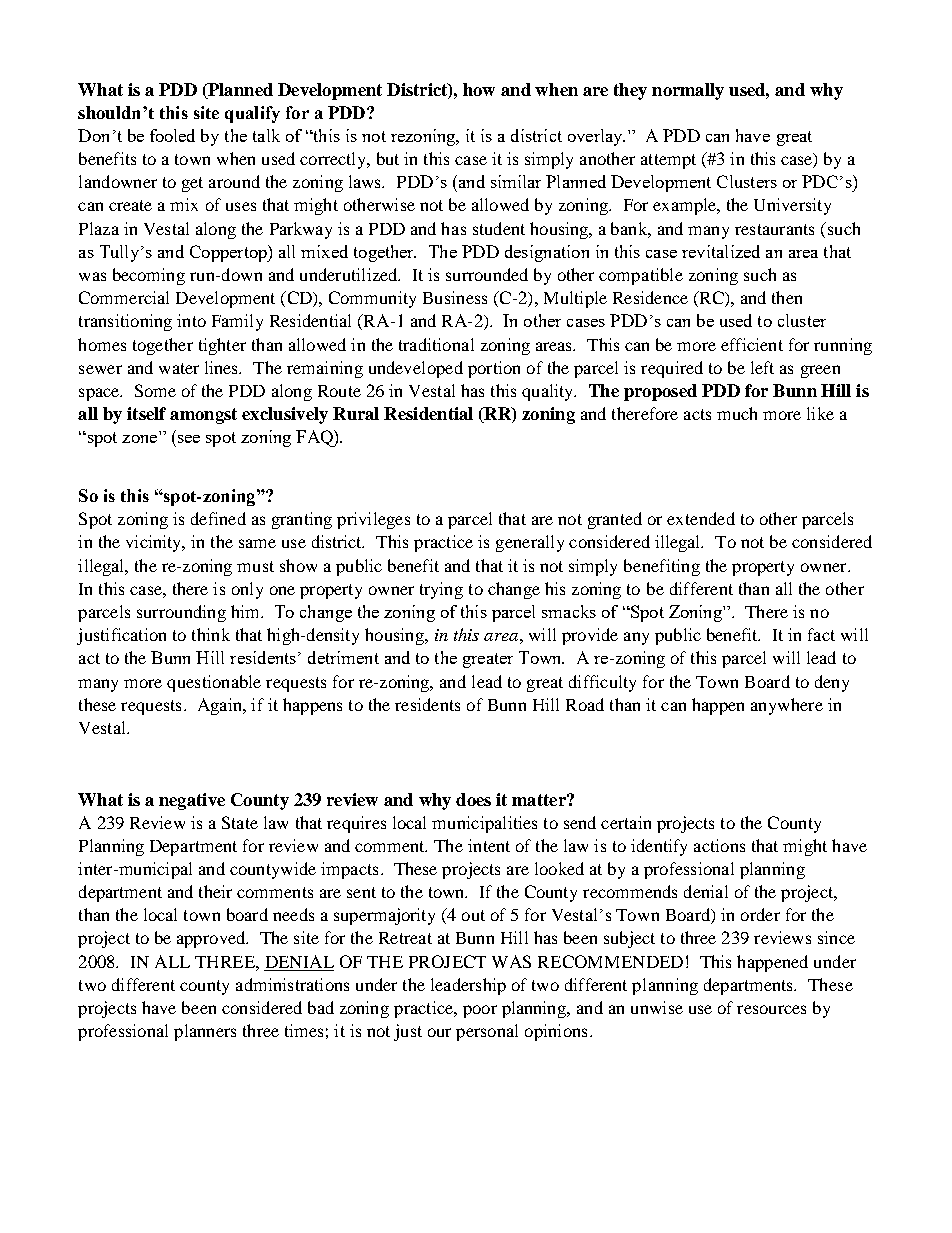  What do you see at coordinates (155, 543) in the screenshot?
I see `vicinity` at bounding box center [155, 543].
